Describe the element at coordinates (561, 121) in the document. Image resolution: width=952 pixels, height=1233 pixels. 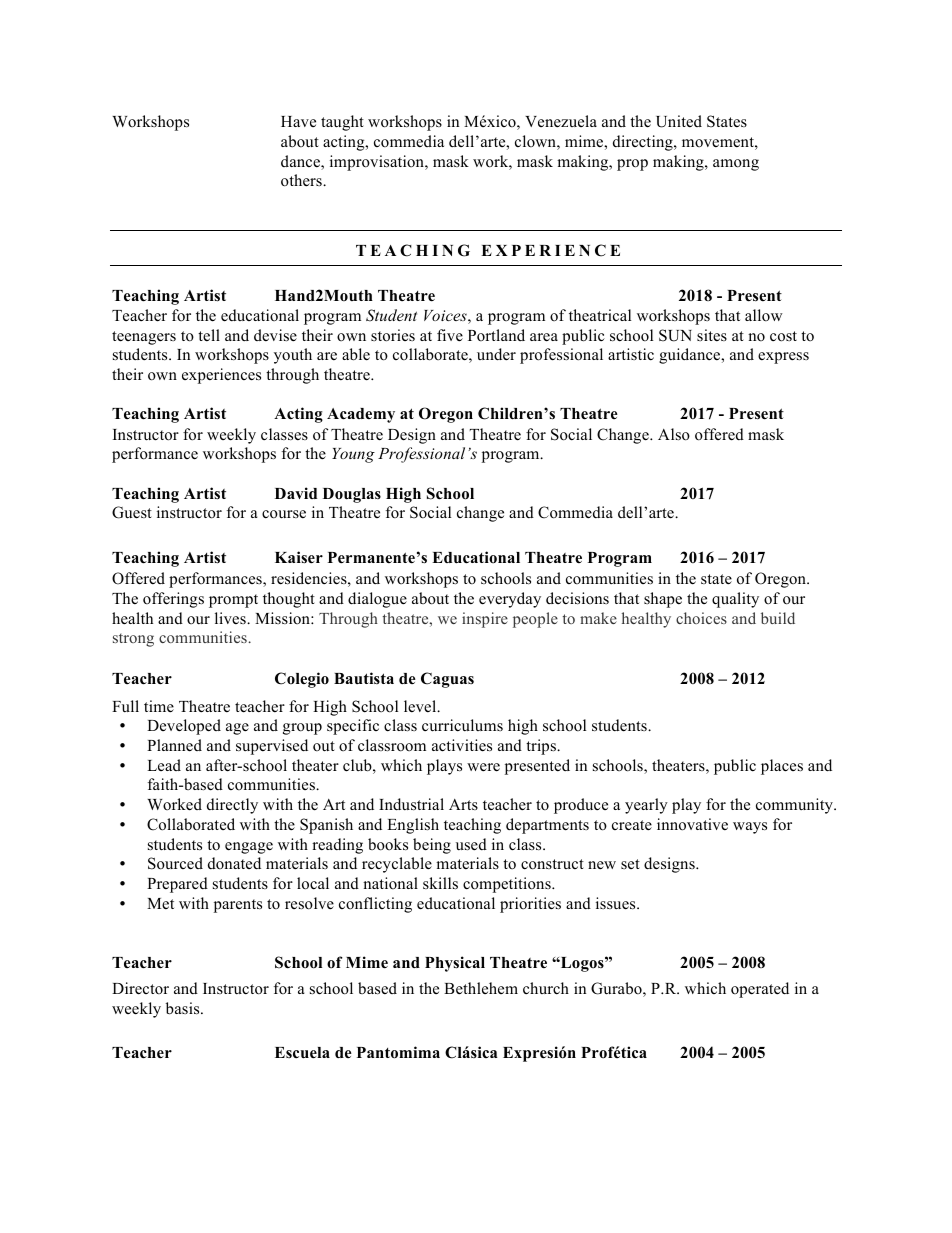
I see `Venezuela` at that location.
